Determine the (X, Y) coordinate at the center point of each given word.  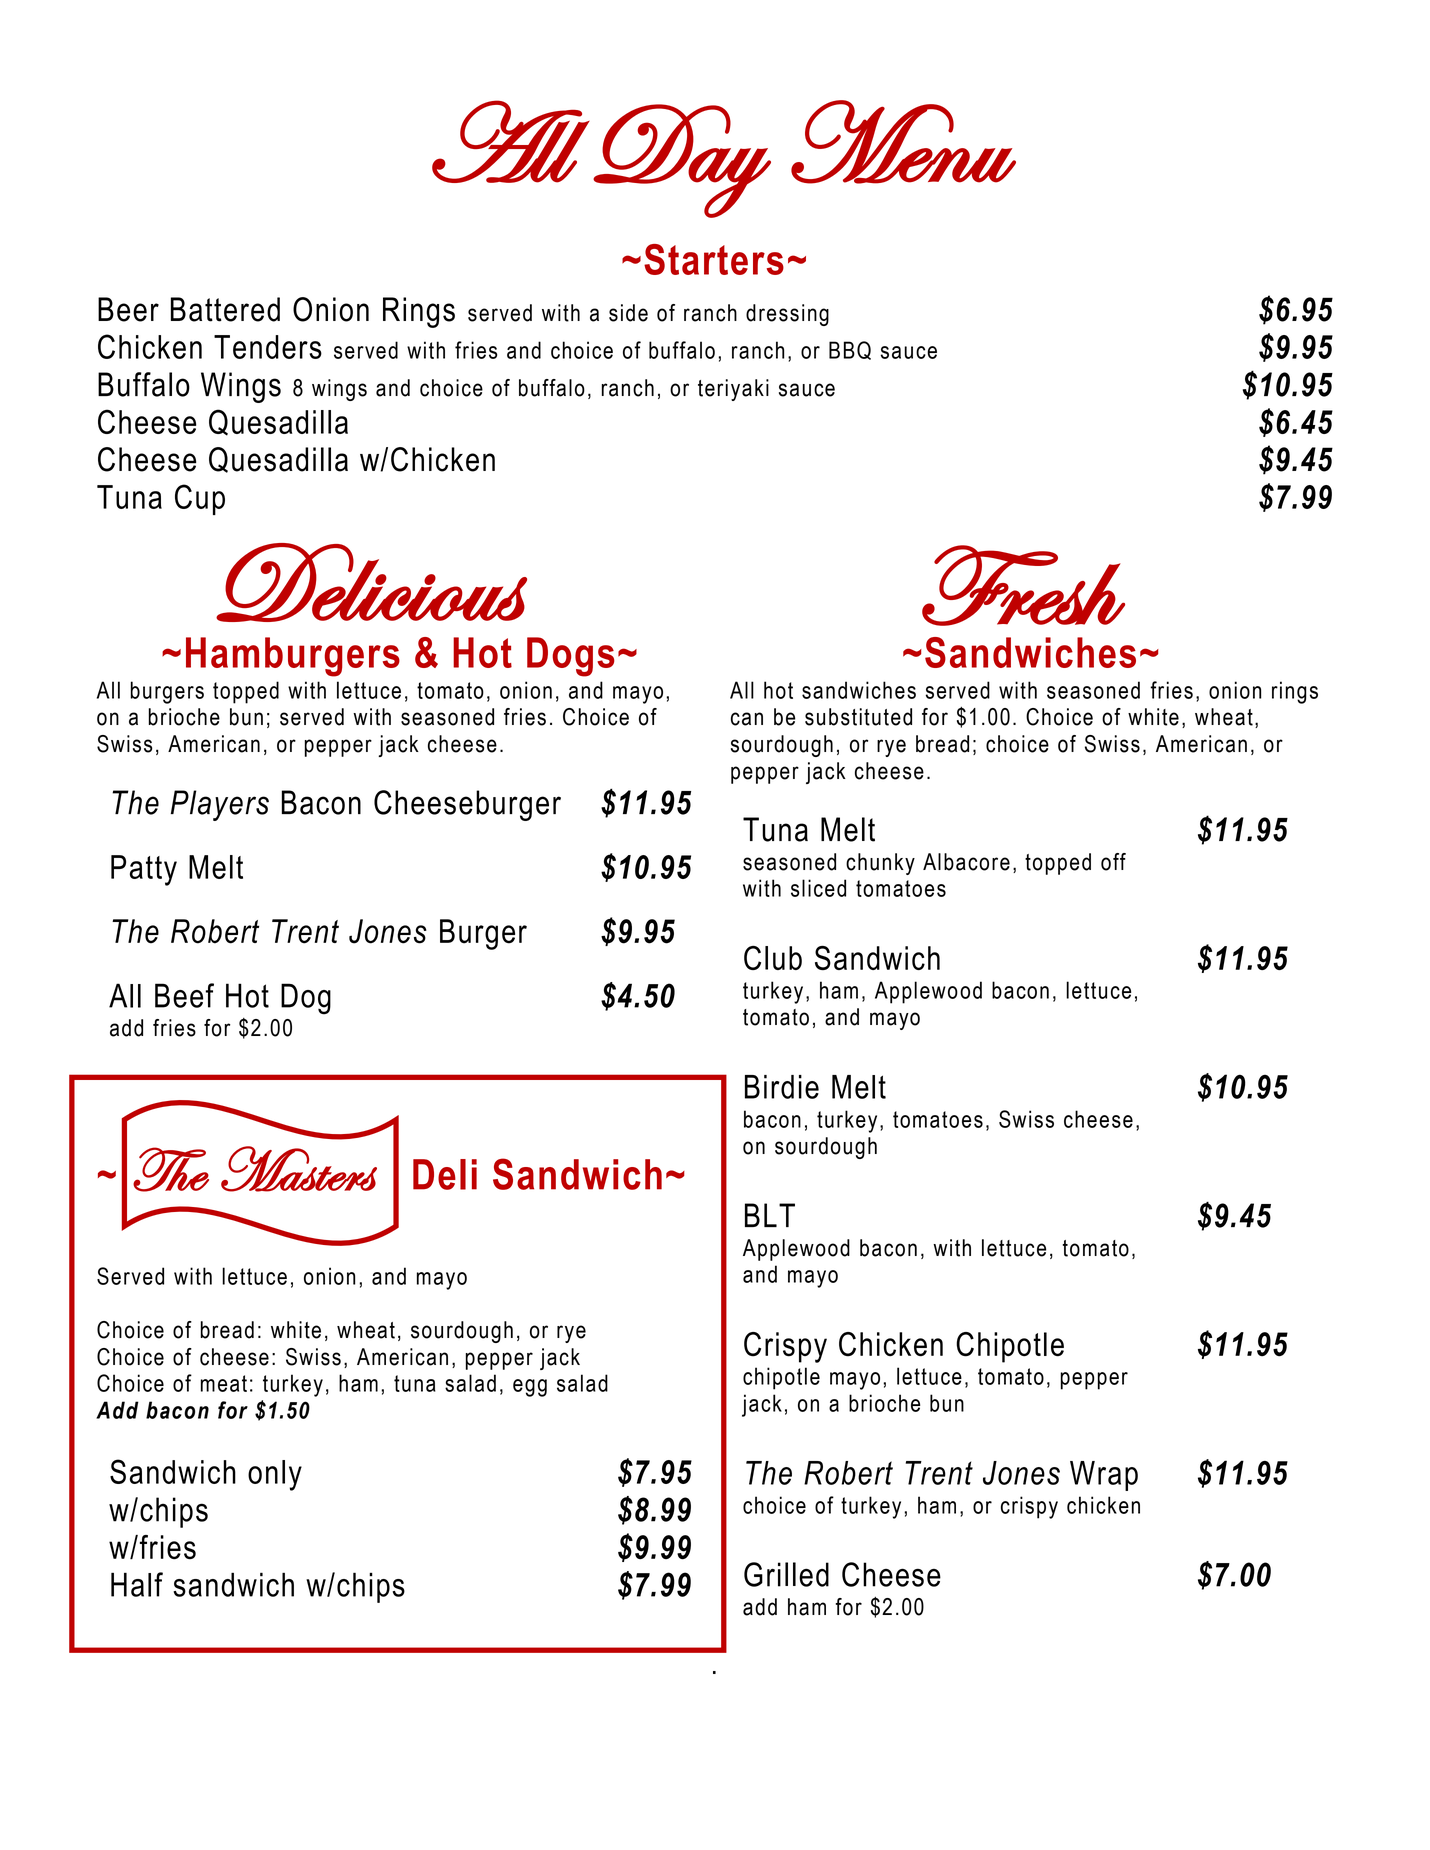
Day (682, 161)
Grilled (786, 1574)
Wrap (1104, 1476)
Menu (903, 142)
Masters (299, 1169)
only (275, 1475)
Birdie (782, 1087)
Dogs (571, 657)
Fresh (1023, 585)
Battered (225, 309)
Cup (200, 499)
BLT (770, 1215)
